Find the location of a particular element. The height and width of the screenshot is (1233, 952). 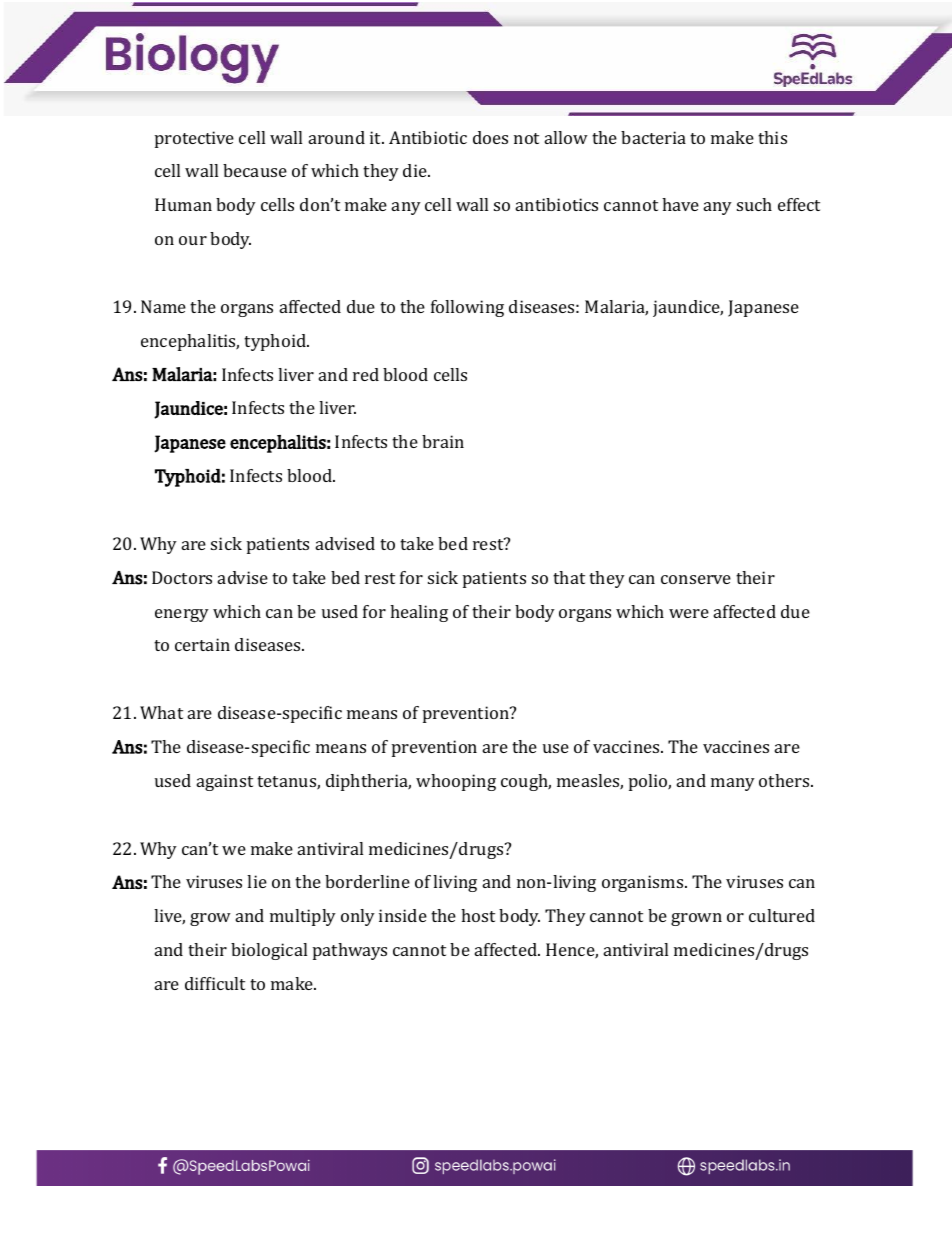

were is located at coordinates (689, 613).
